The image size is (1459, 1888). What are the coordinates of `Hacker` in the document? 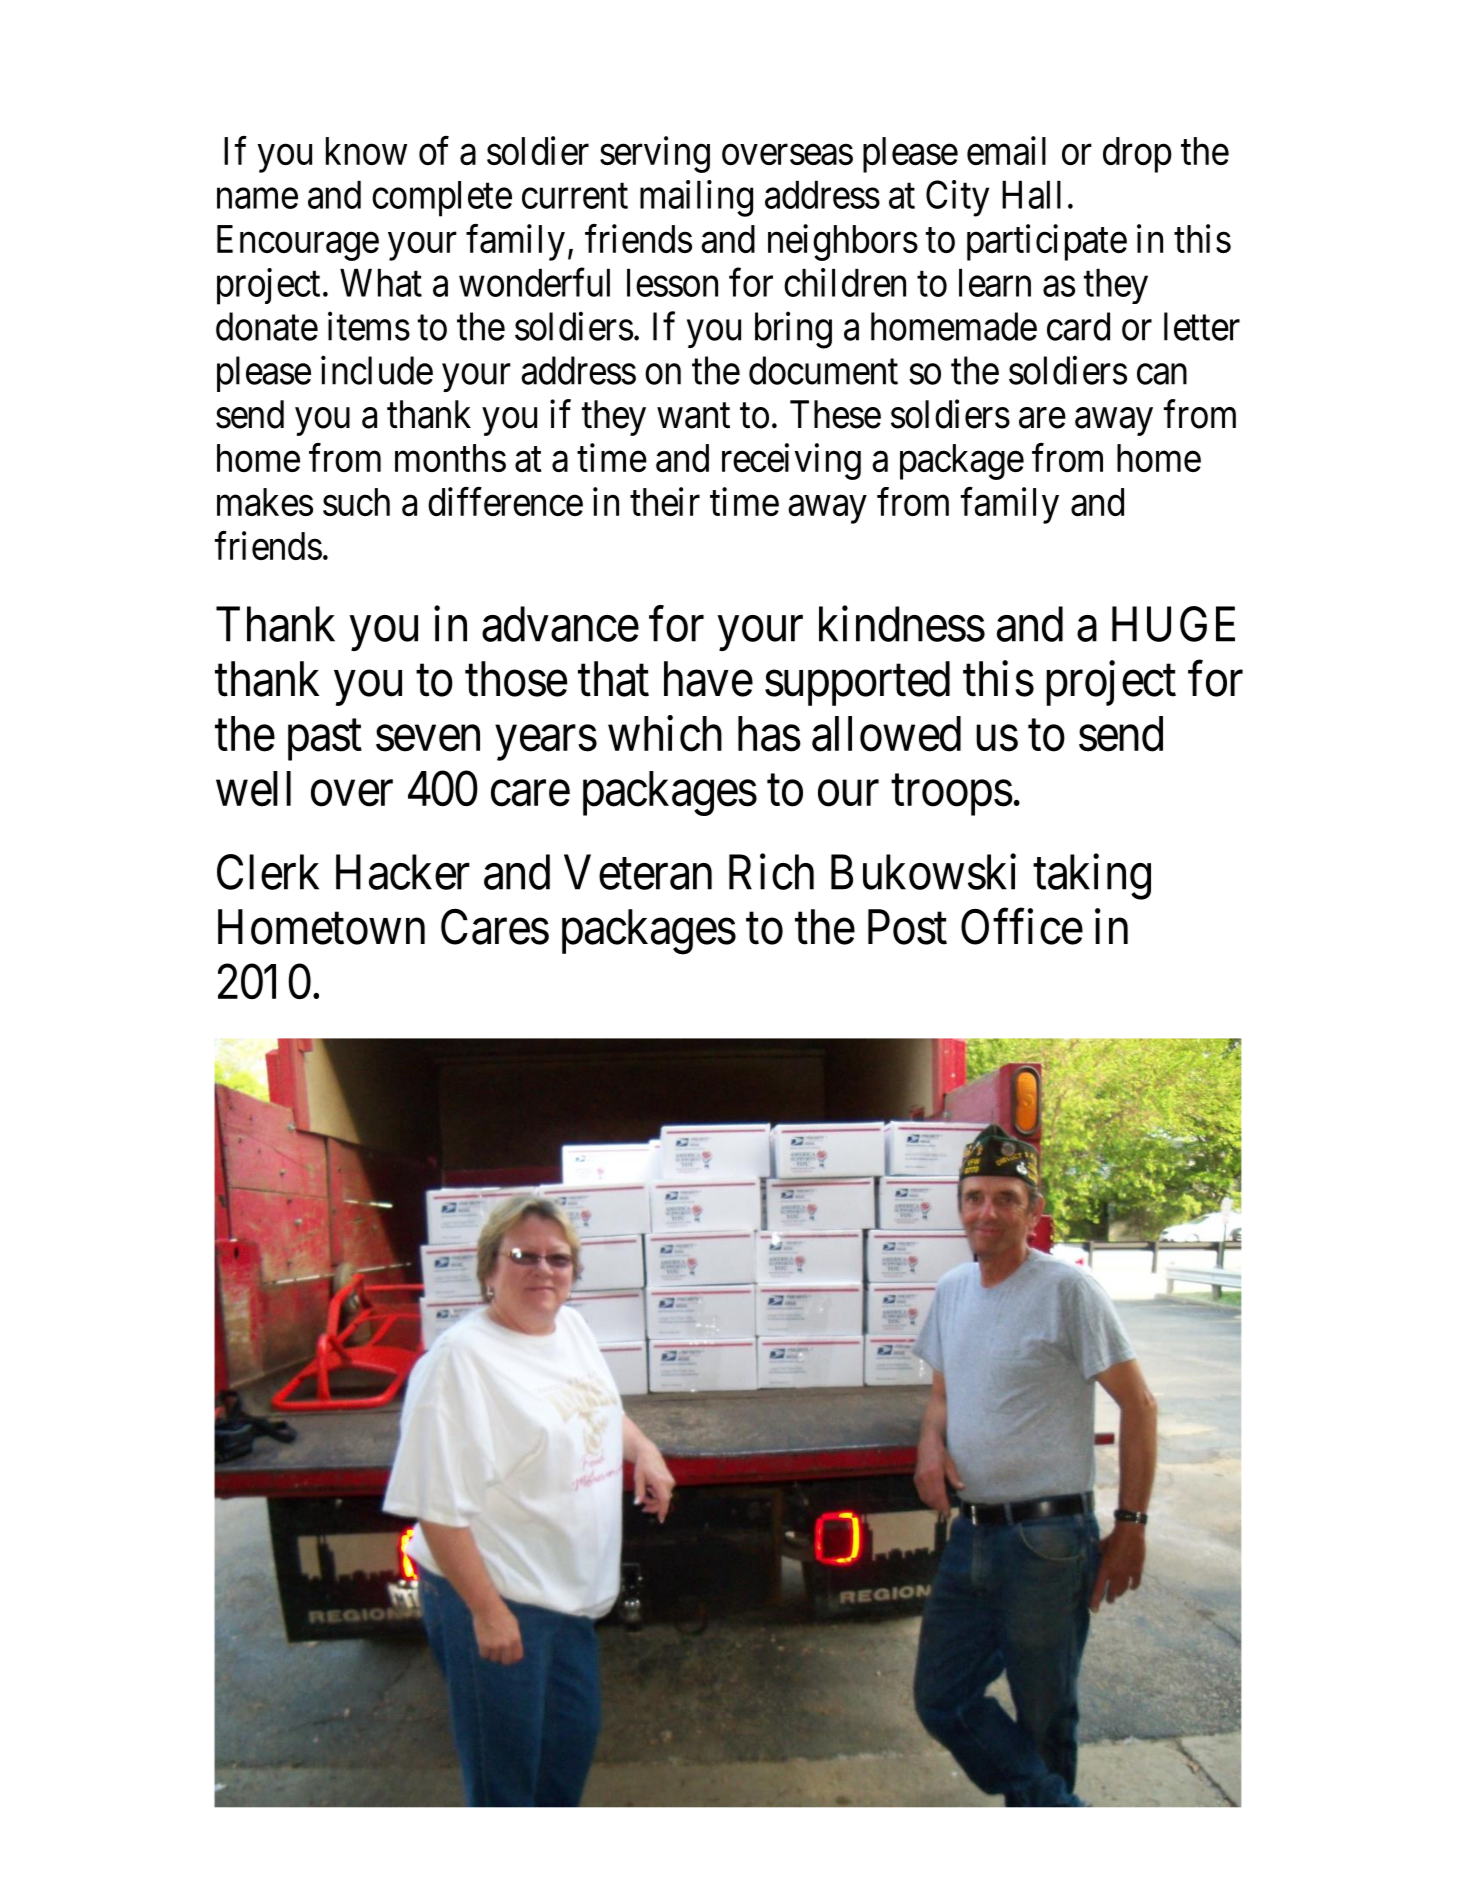 It's located at (403, 872).
